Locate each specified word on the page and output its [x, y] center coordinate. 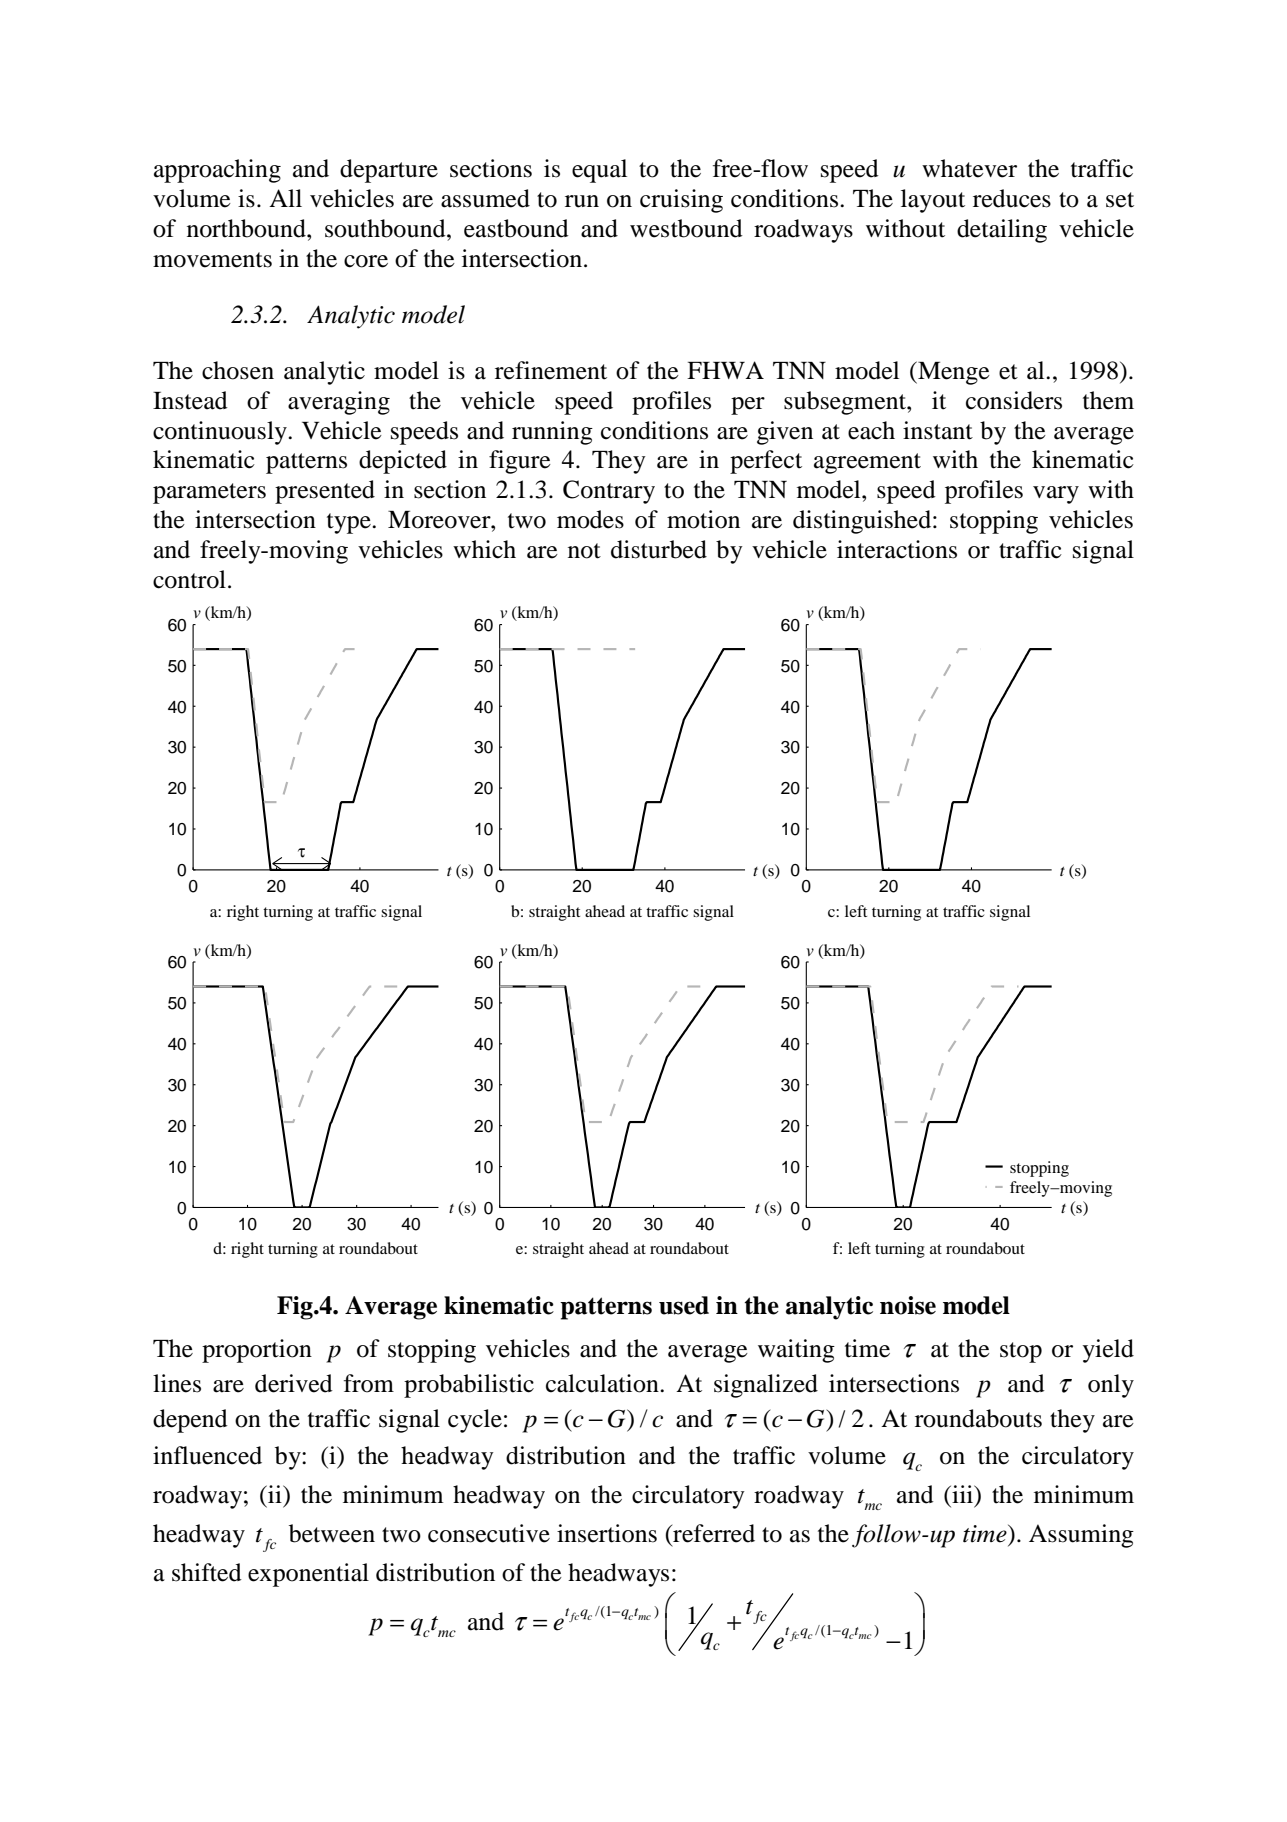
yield [1108, 1351]
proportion [257, 1351]
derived [294, 1383]
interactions [897, 549]
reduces [1012, 198]
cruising [681, 201]
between [332, 1533]
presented [325, 492]
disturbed [659, 549]
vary [1056, 495]
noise [908, 1305]
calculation [603, 1383]
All [285, 198]
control [189, 579]
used [684, 1305]
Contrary [609, 492]
